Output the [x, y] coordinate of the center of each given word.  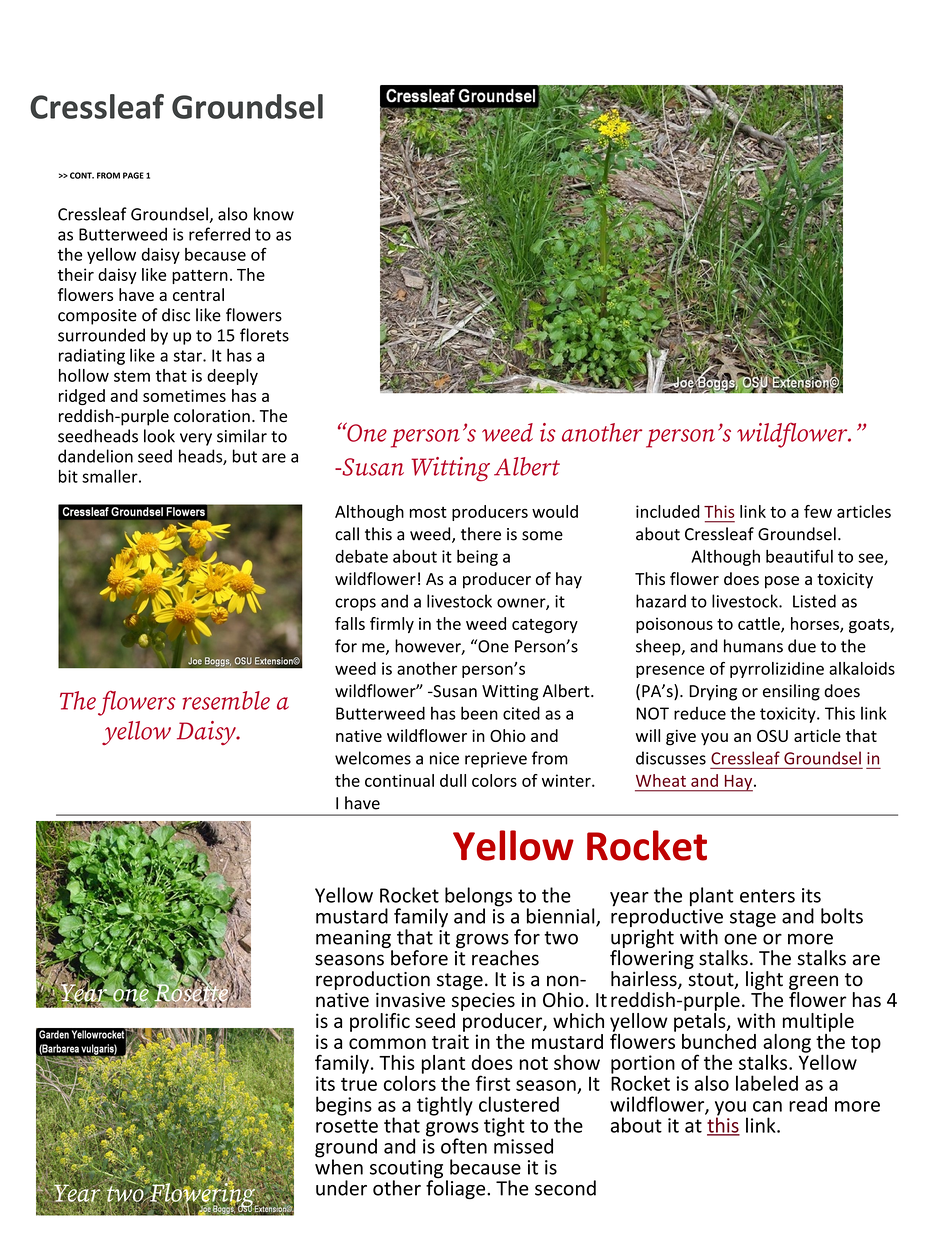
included [668, 511]
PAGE [133, 175]
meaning [354, 940]
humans [753, 646]
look [159, 436]
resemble [226, 700]
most [428, 512]
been [479, 713]
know [274, 214]
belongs [478, 898]
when [339, 1166]
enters [767, 896]
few [818, 511]
